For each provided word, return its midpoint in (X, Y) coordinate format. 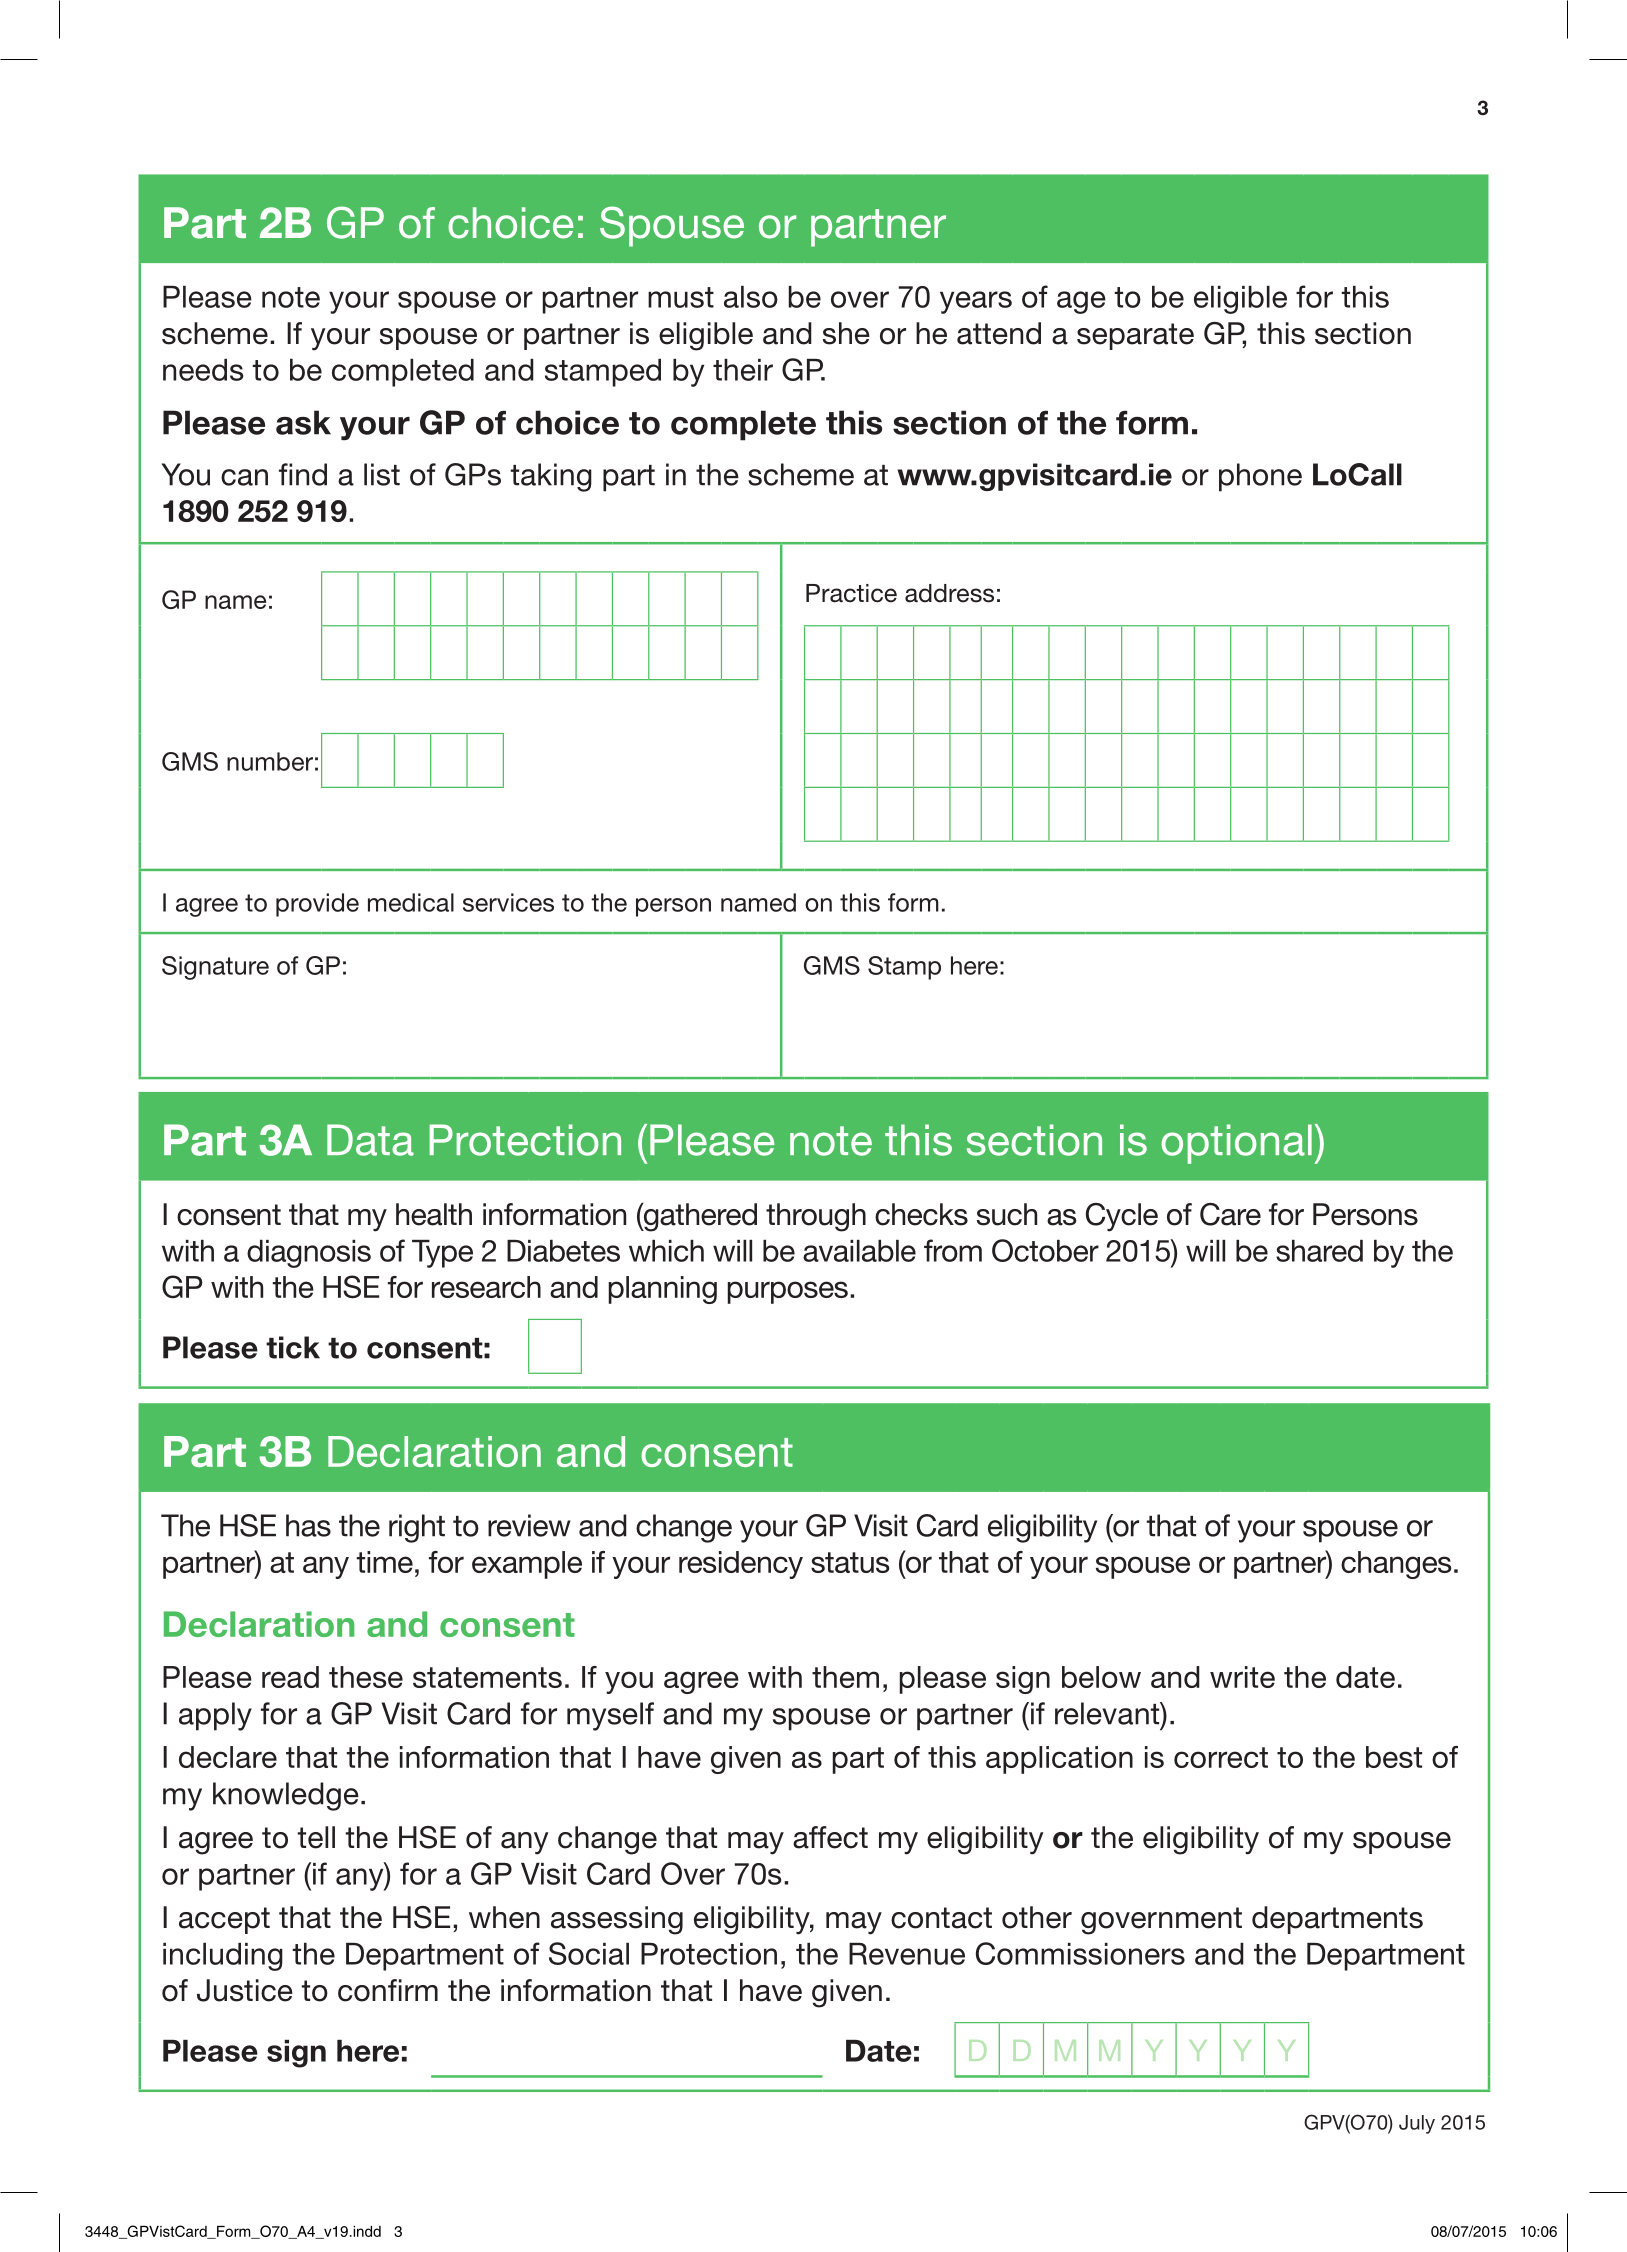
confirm (388, 1990)
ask (303, 422)
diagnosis (309, 1254)
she (846, 333)
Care (1230, 1214)
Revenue (907, 1954)
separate (1135, 336)
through (816, 1217)
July (1417, 2124)
